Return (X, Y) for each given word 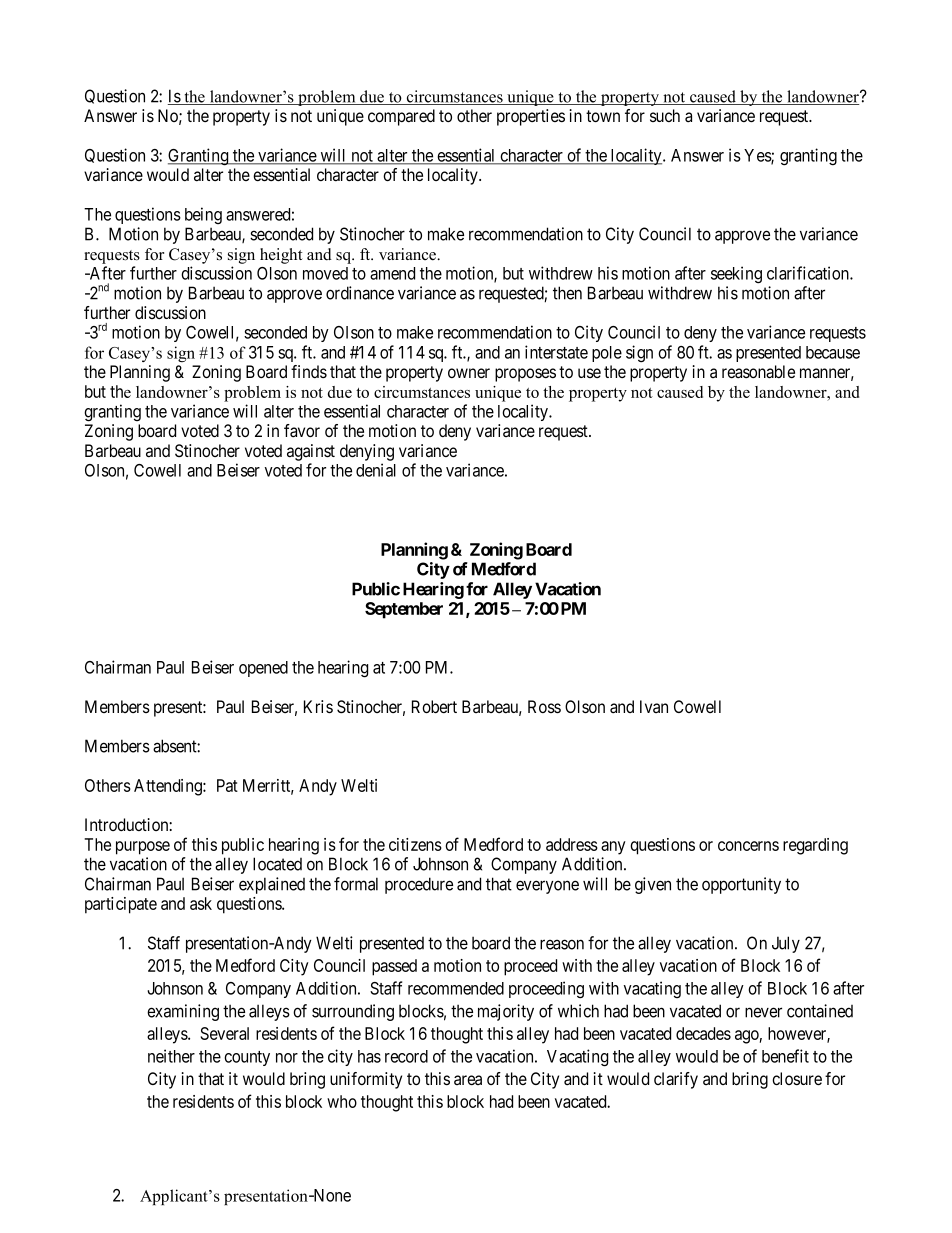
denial (376, 470)
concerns (748, 846)
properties (531, 117)
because (833, 352)
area (468, 1080)
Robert (434, 706)
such (665, 115)
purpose (143, 848)
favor (302, 431)
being (203, 215)
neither (171, 1056)
